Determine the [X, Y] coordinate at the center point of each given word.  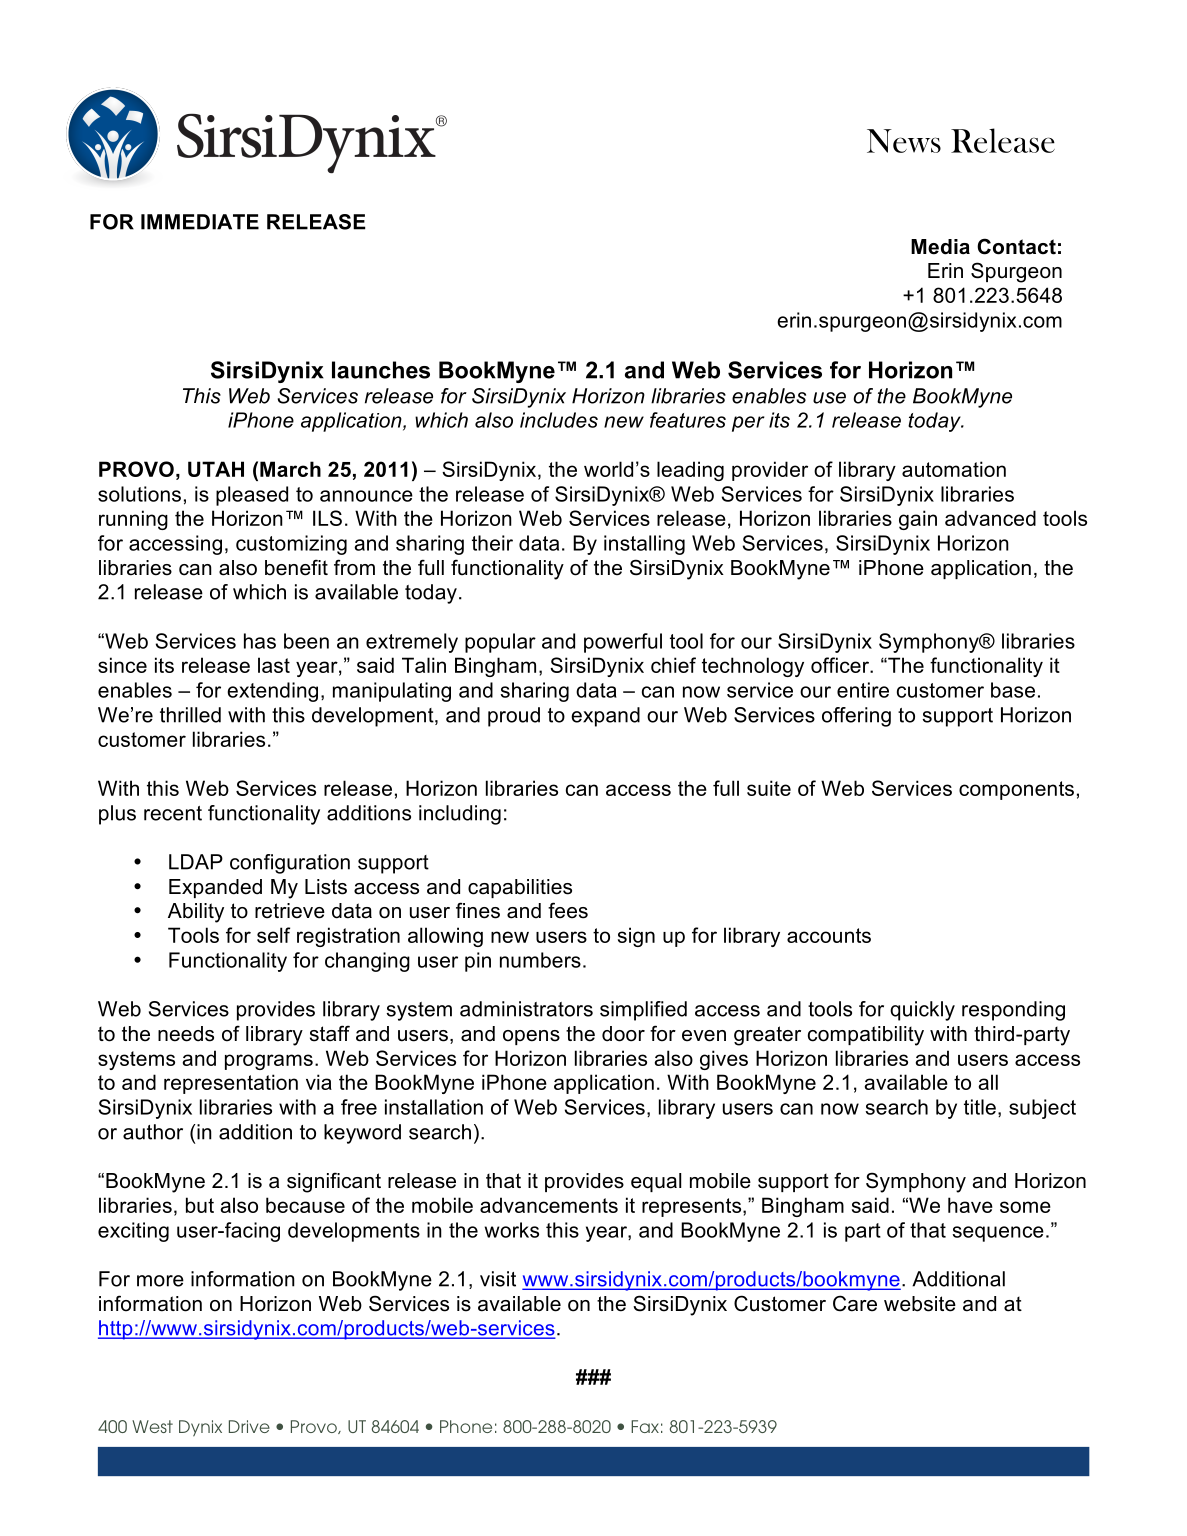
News [904, 141]
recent [173, 813]
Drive [249, 1426]
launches [381, 370]
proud [514, 717]
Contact [1016, 246]
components [1016, 790]
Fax [645, 1426]
